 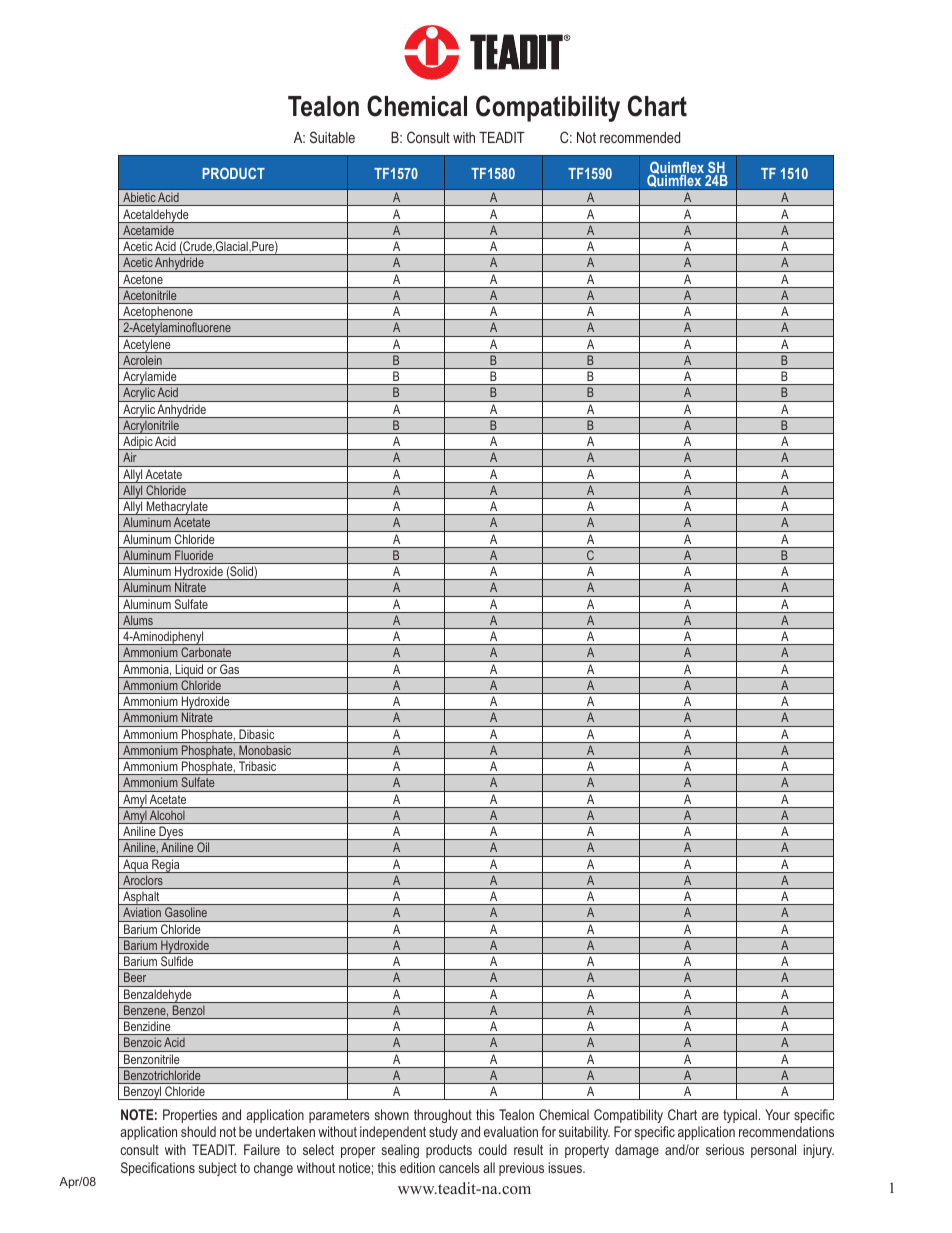 What do you see at coordinates (777, 1114) in the screenshot?
I see `Your` at bounding box center [777, 1114].
